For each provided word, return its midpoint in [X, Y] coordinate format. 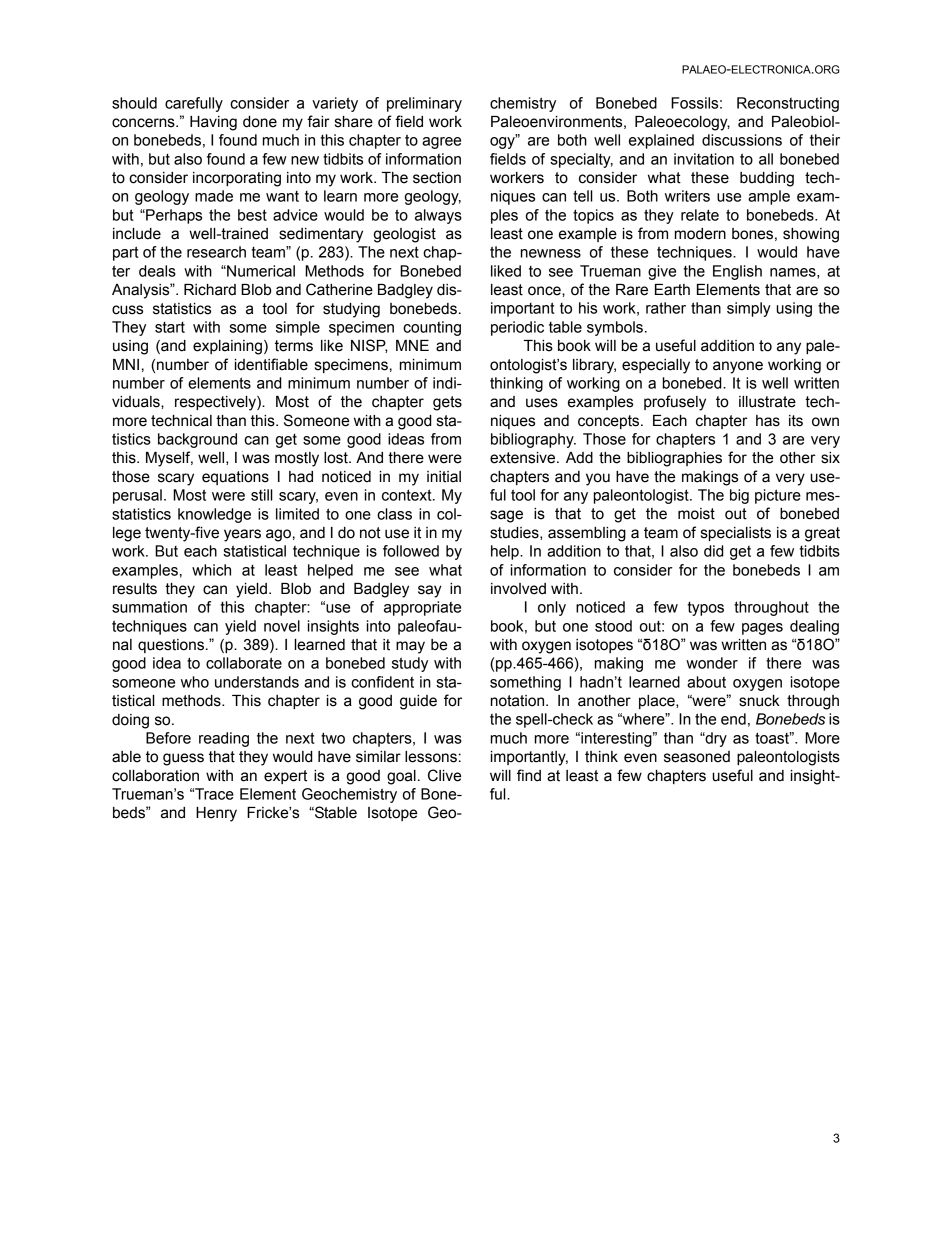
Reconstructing [788, 104]
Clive [444, 775]
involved [518, 589]
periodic [517, 328]
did [713, 551]
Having [213, 123]
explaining [227, 347]
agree [441, 143]
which [211, 570]
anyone [738, 367]
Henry [216, 814]
